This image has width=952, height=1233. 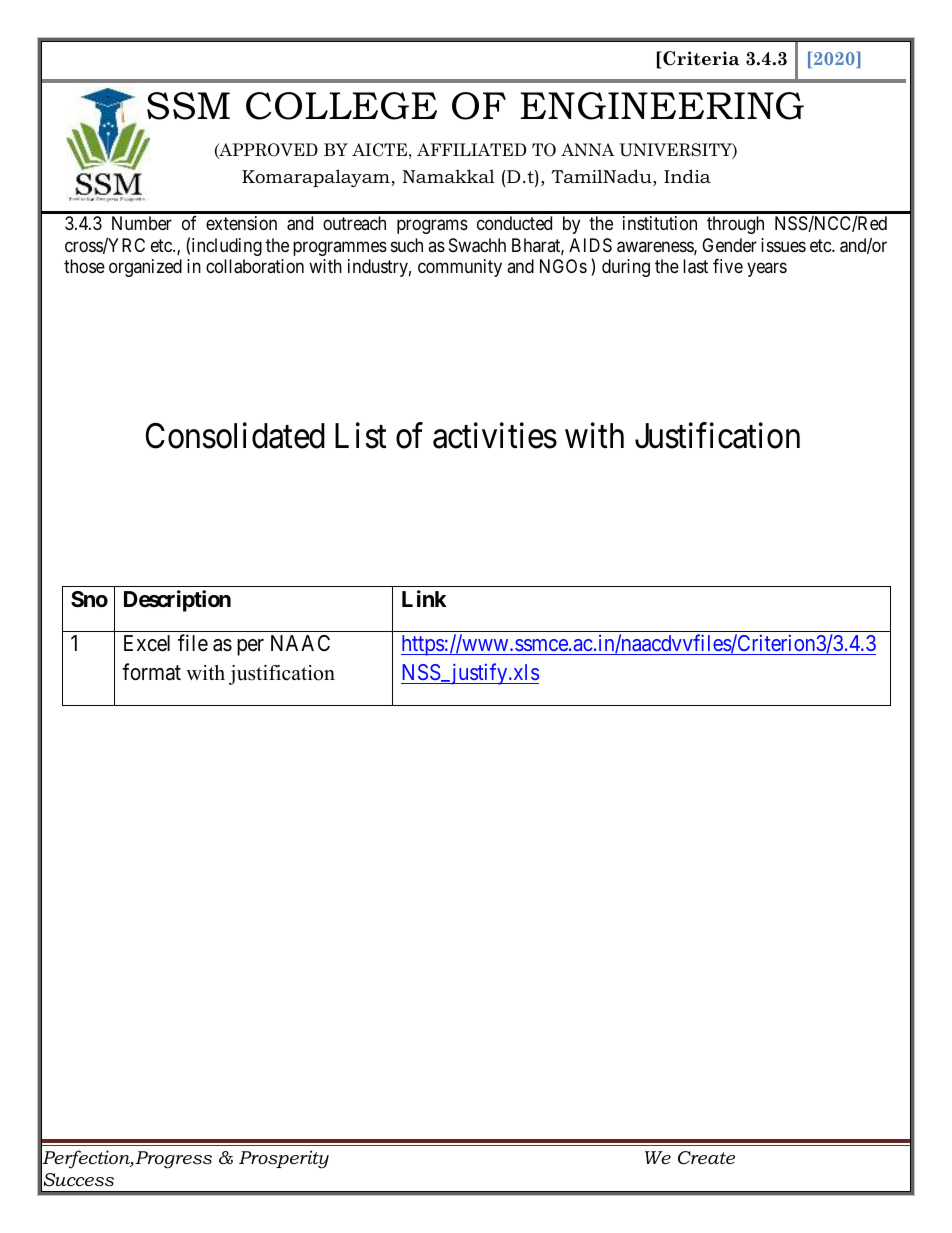 I want to click on Prosperity, so click(x=284, y=1159).
